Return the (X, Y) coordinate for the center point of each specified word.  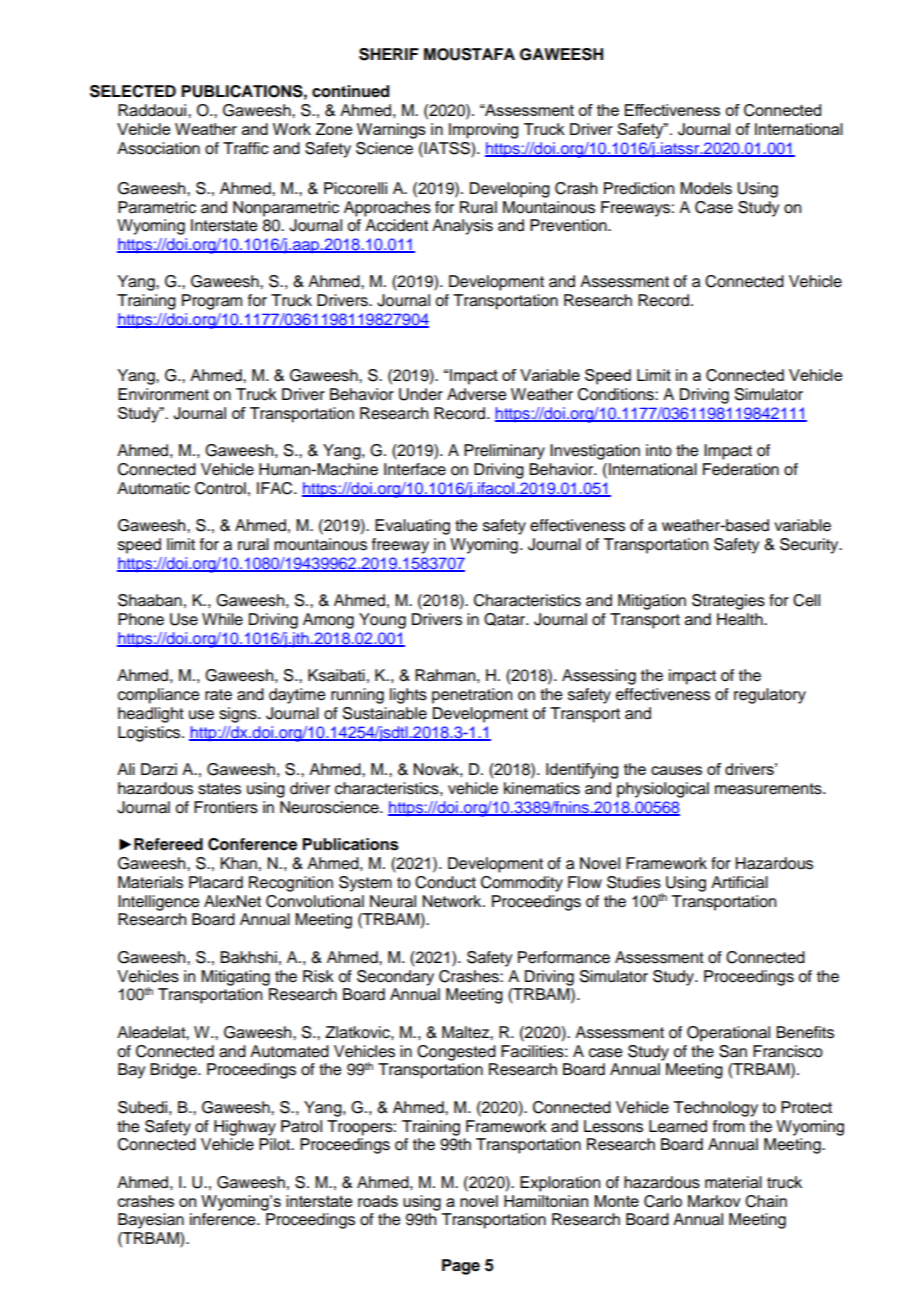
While (222, 619)
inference (224, 1219)
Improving (483, 131)
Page (461, 1267)
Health (741, 619)
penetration (472, 696)
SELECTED (133, 91)
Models (706, 188)
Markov (714, 1201)
